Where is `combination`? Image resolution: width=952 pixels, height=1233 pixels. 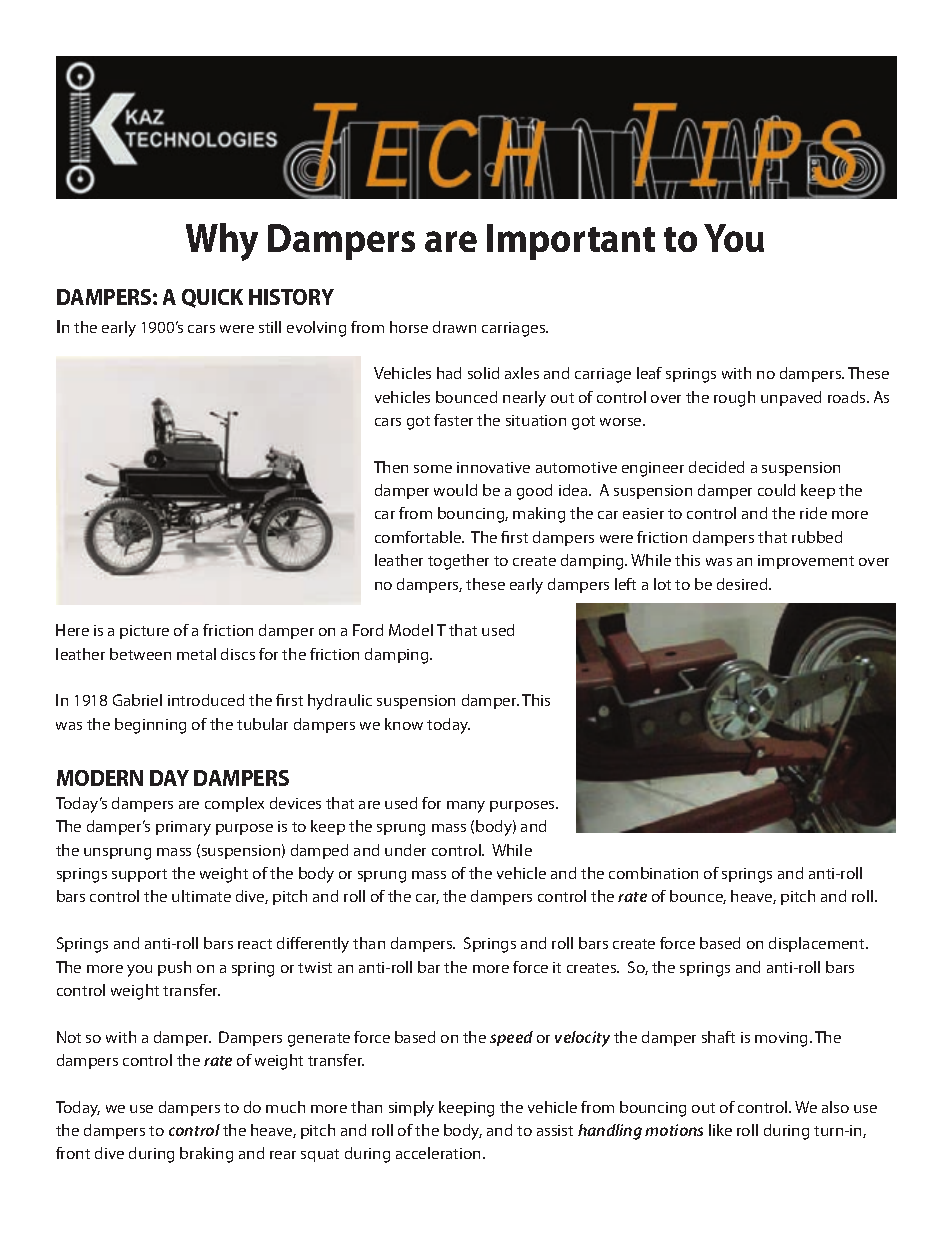 combination is located at coordinates (653, 873).
